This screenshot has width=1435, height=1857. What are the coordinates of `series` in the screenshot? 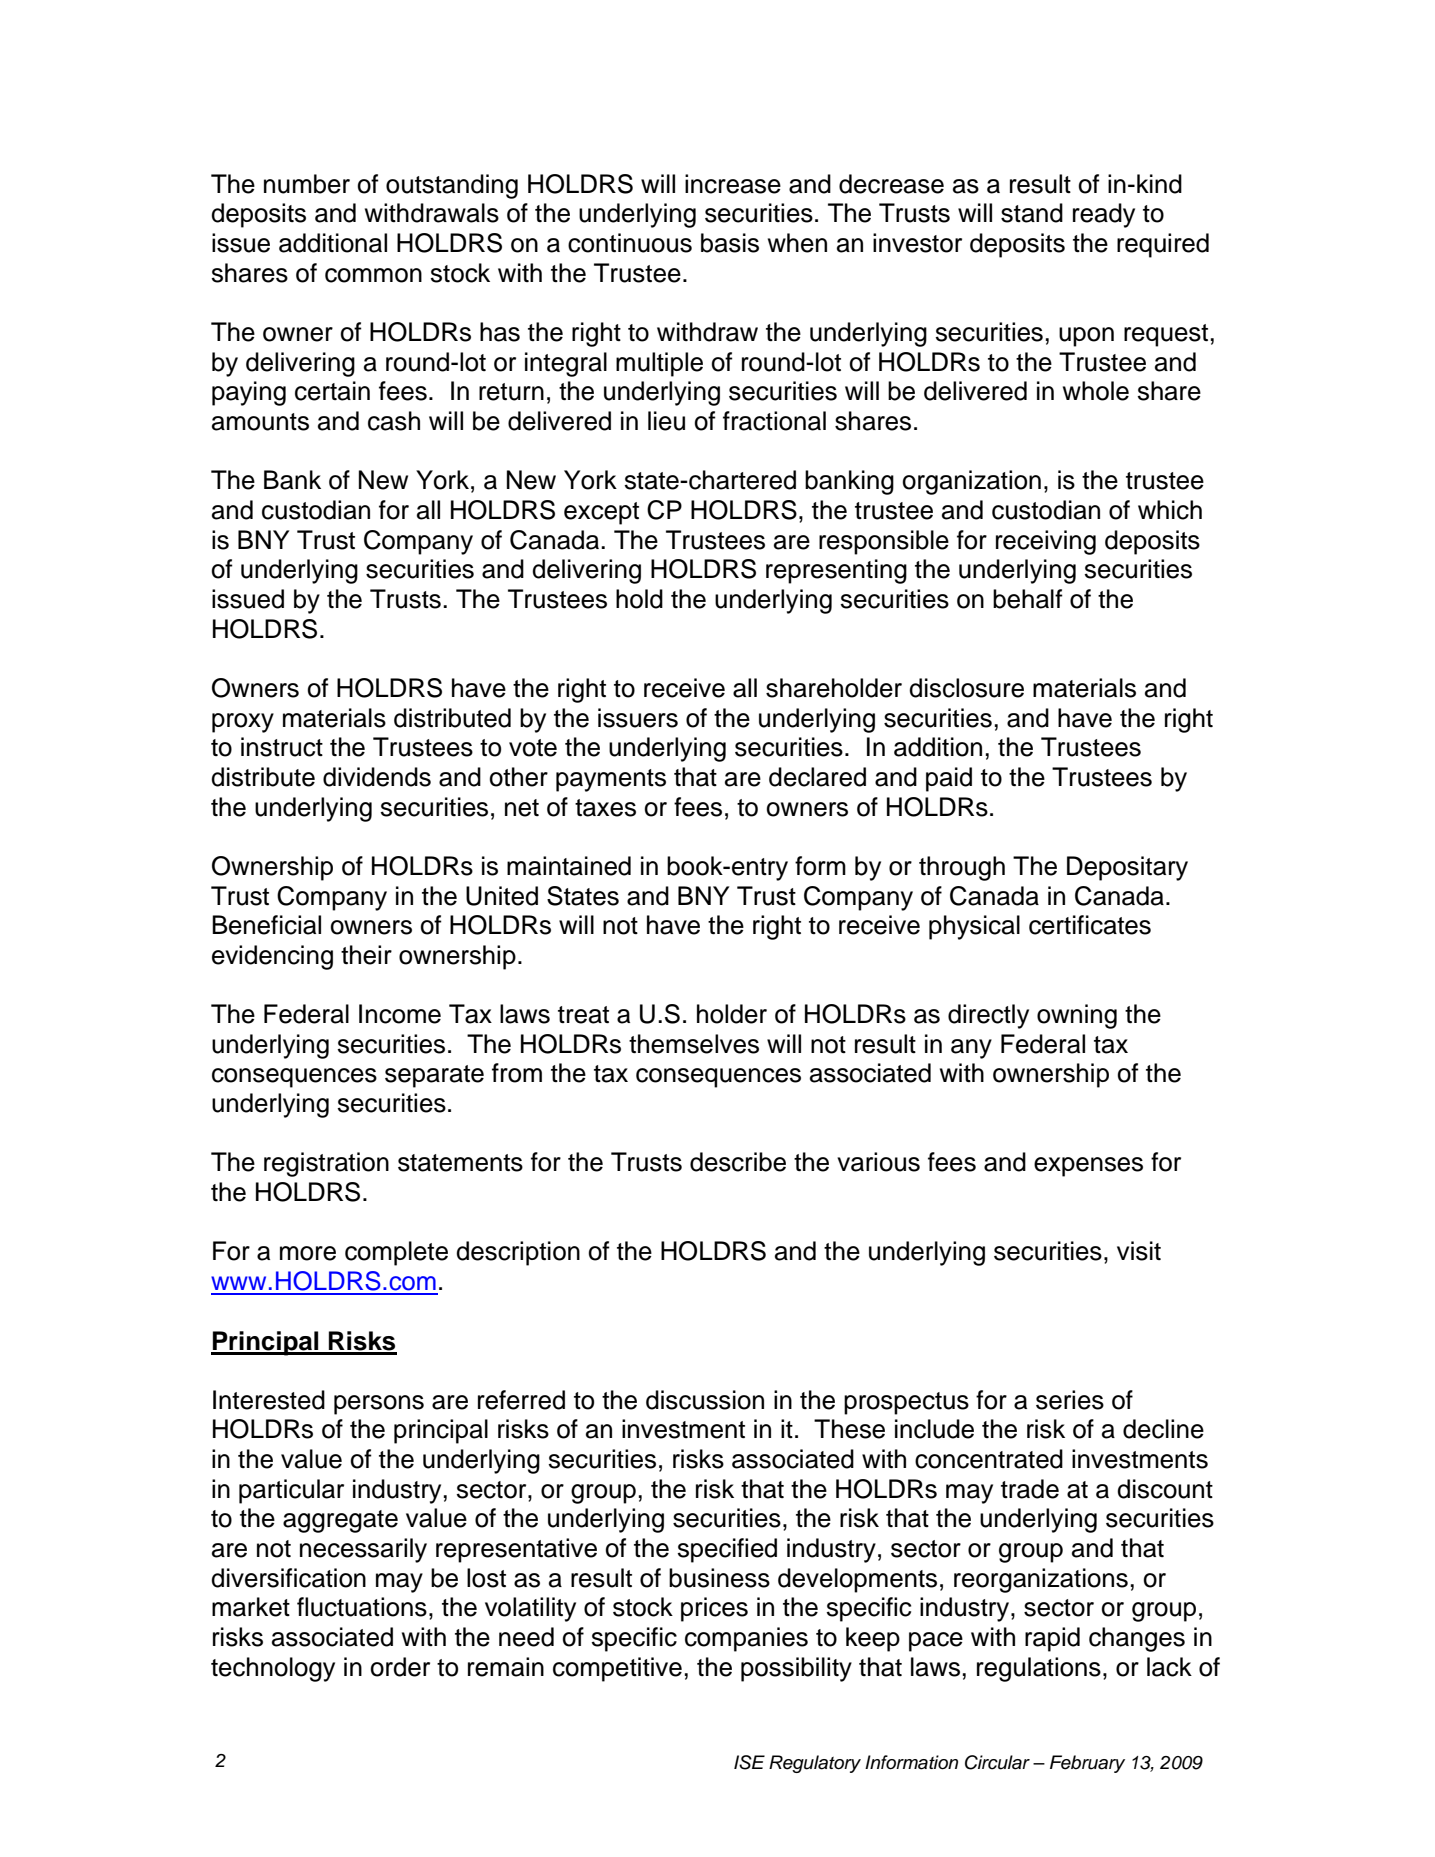 It's located at (1070, 1400).
